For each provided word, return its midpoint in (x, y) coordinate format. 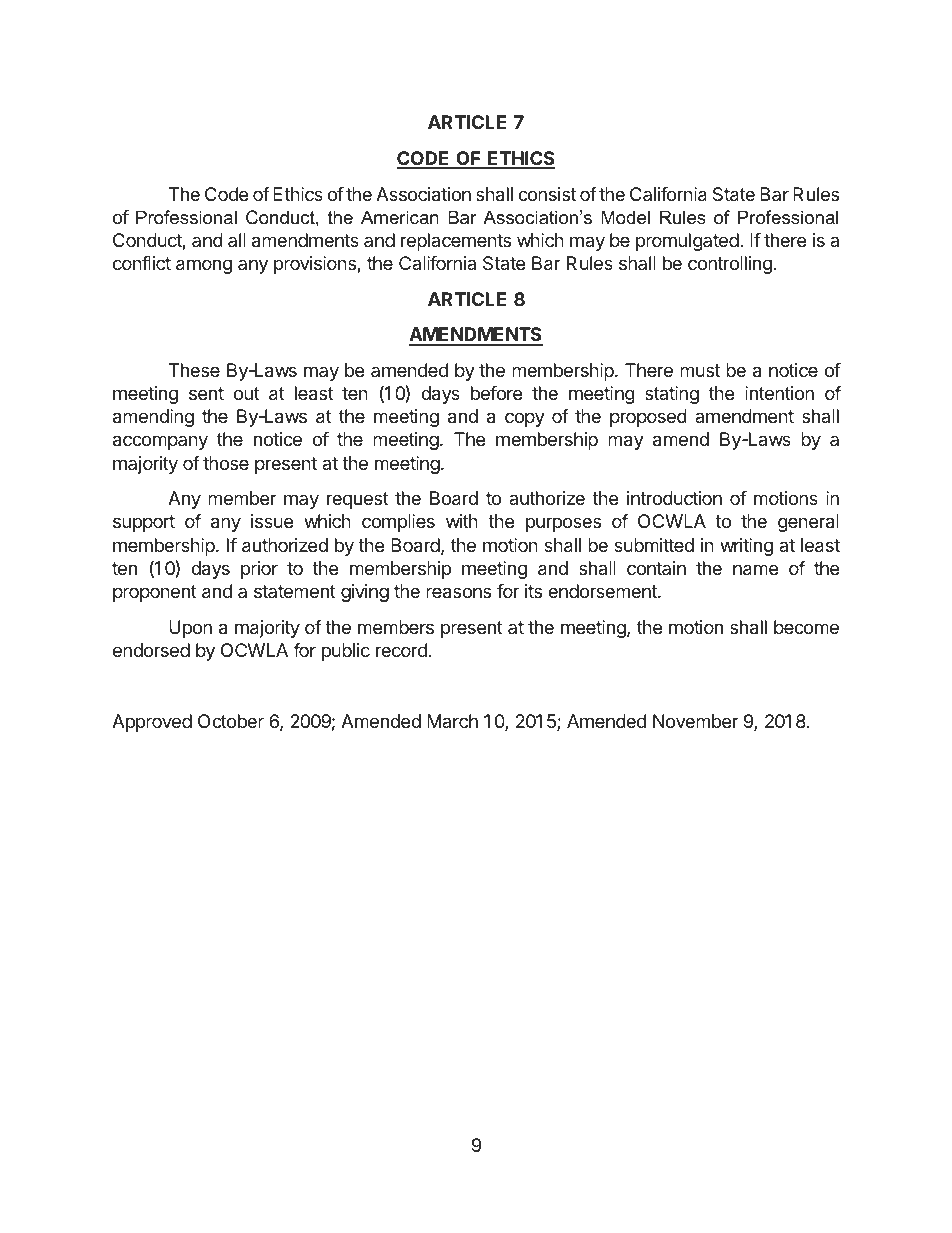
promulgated (687, 242)
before (496, 393)
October (231, 721)
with (462, 521)
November (696, 721)
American (400, 217)
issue (272, 521)
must (700, 370)
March (452, 721)
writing (746, 547)
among (204, 266)
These (194, 370)
